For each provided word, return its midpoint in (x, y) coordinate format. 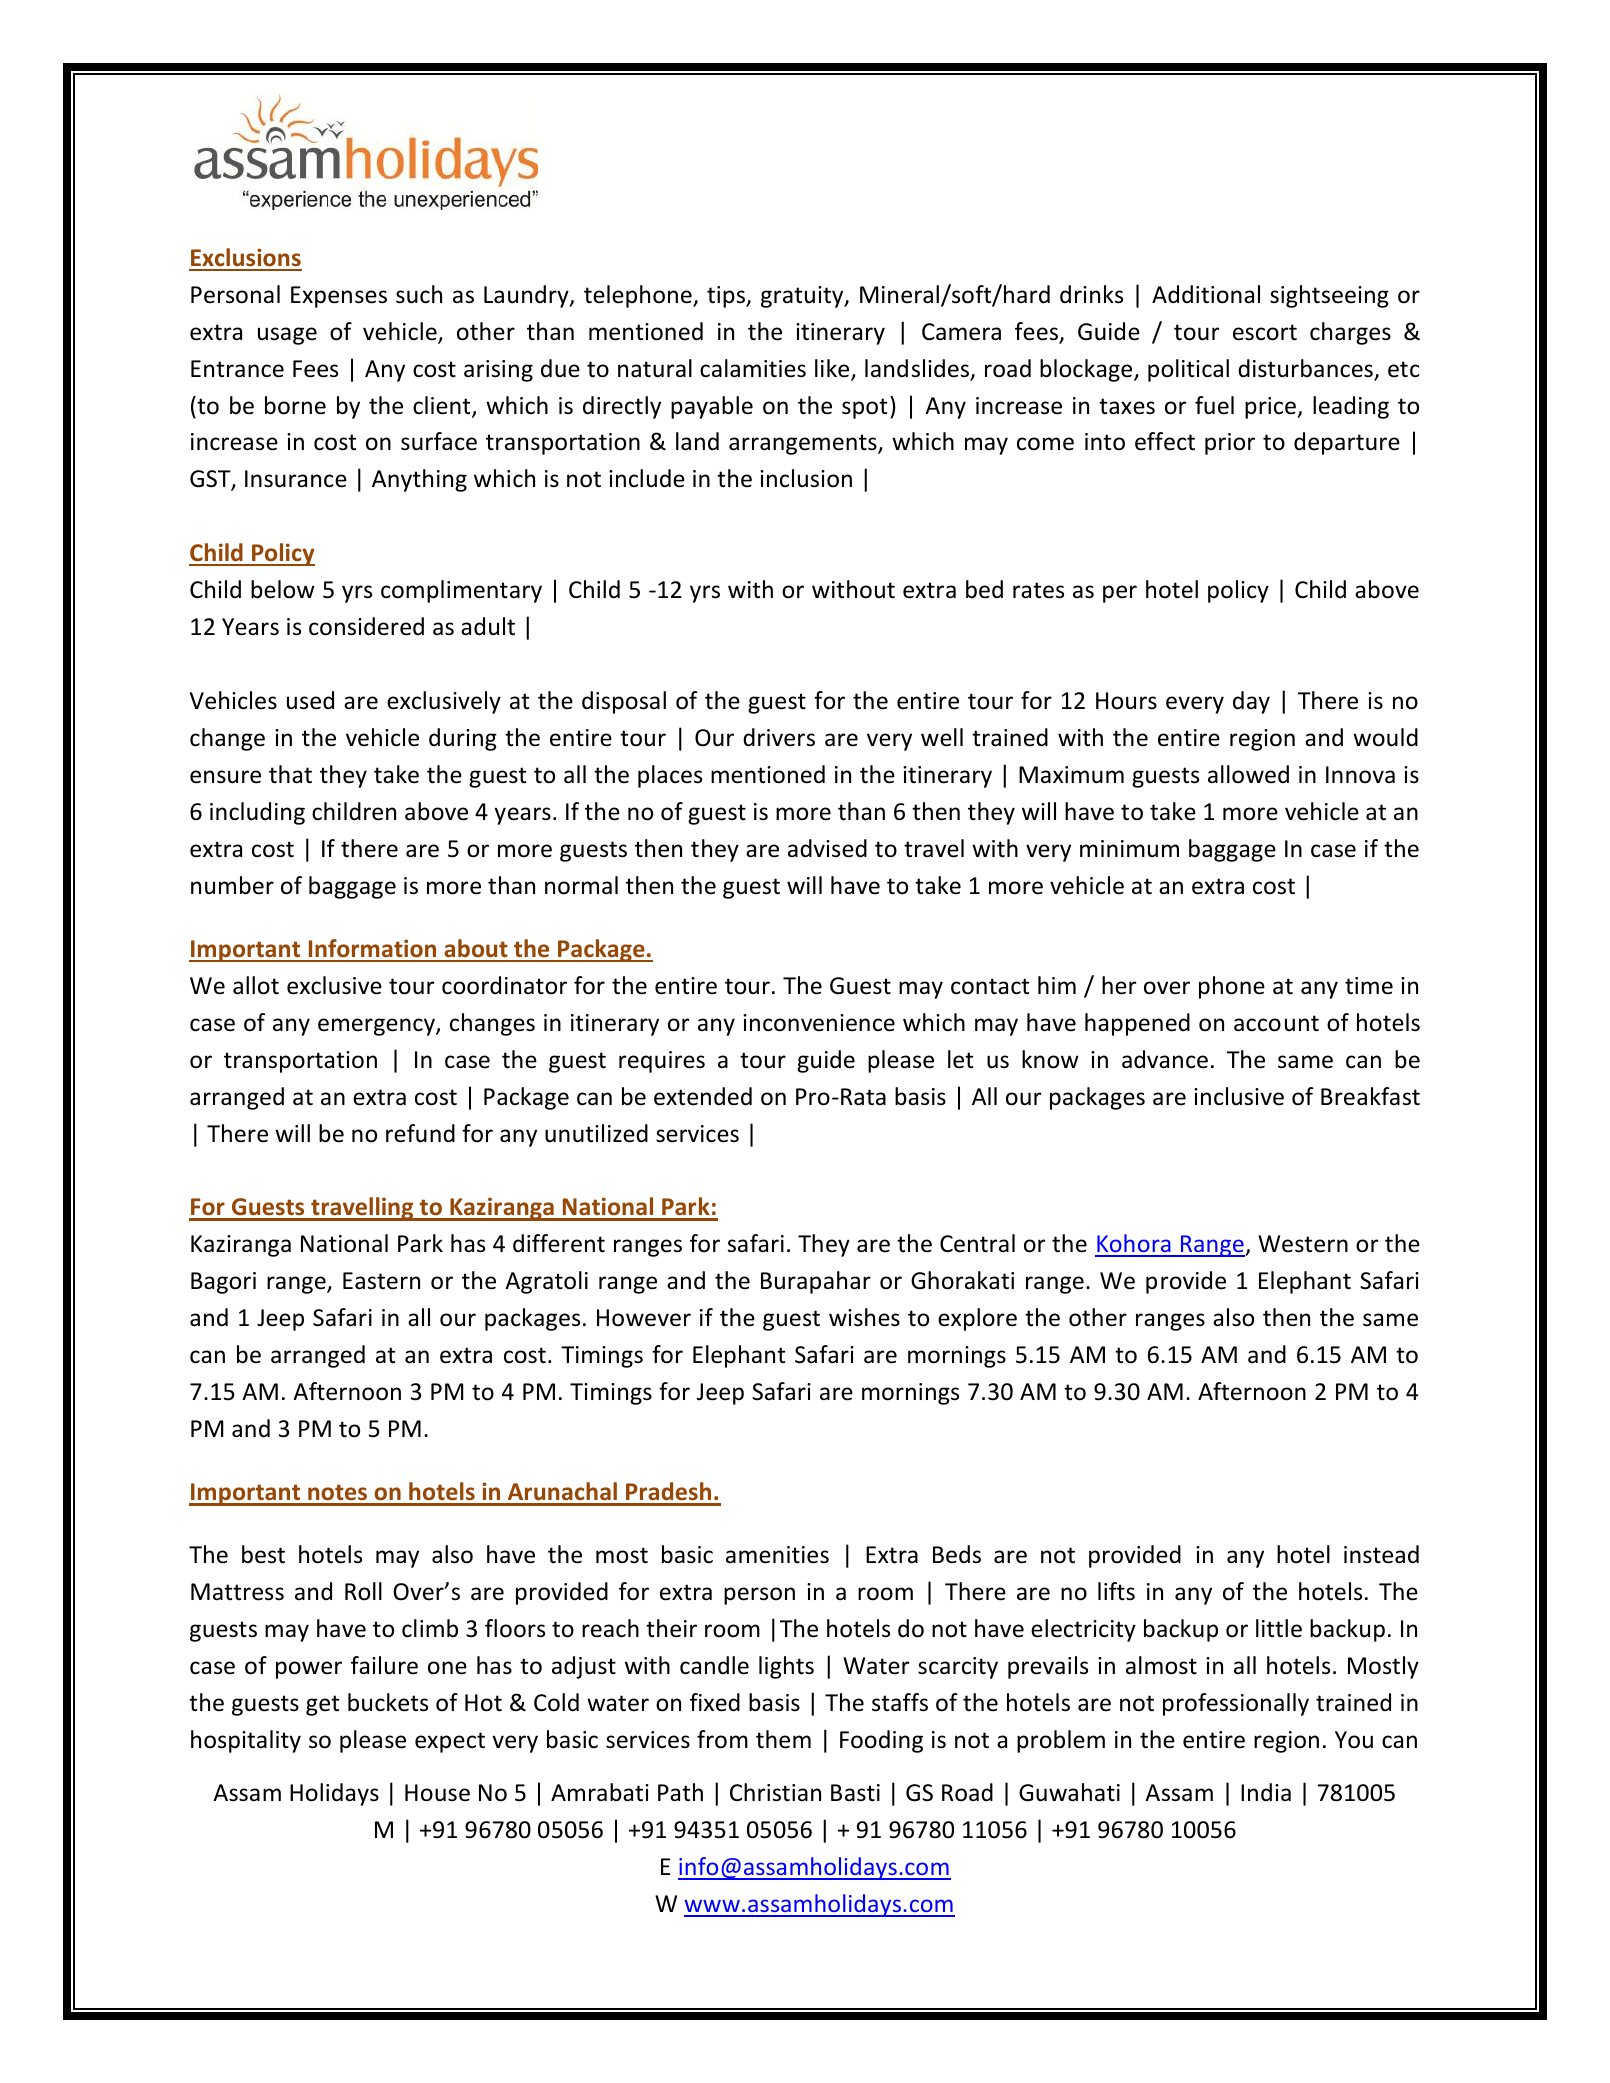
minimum (1129, 849)
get (322, 1705)
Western (1303, 1244)
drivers (779, 737)
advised (827, 848)
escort (1265, 332)
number (232, 885)
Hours (1126, 701)
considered (366, 626)
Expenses (339, 297)
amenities (777, 1555)
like (833, 369)
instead (1381, 1554)
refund (420, 1133)
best (263, 1554)
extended (703, 1096)
